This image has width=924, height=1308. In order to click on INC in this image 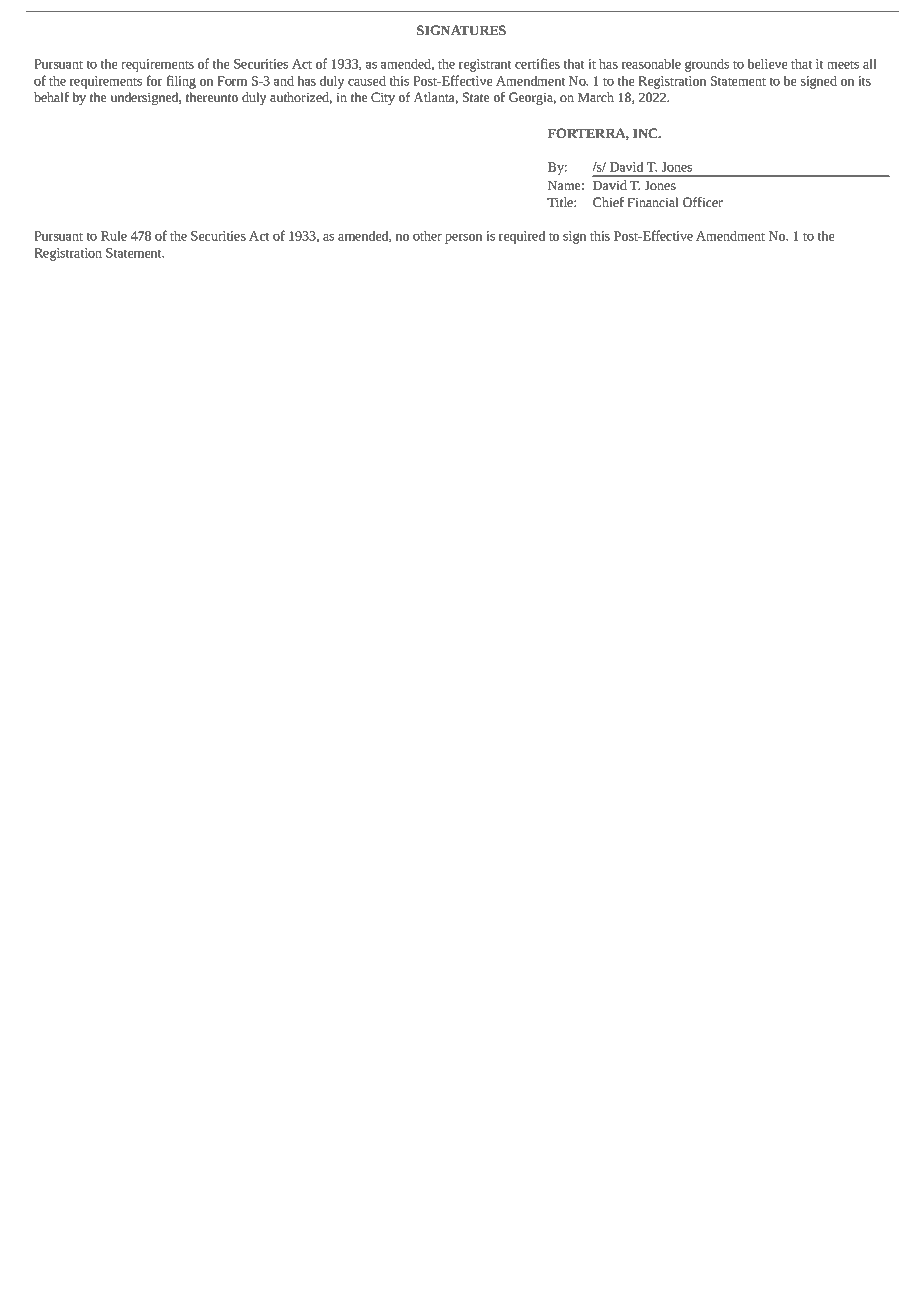, I will do `click(646, 133)`.
